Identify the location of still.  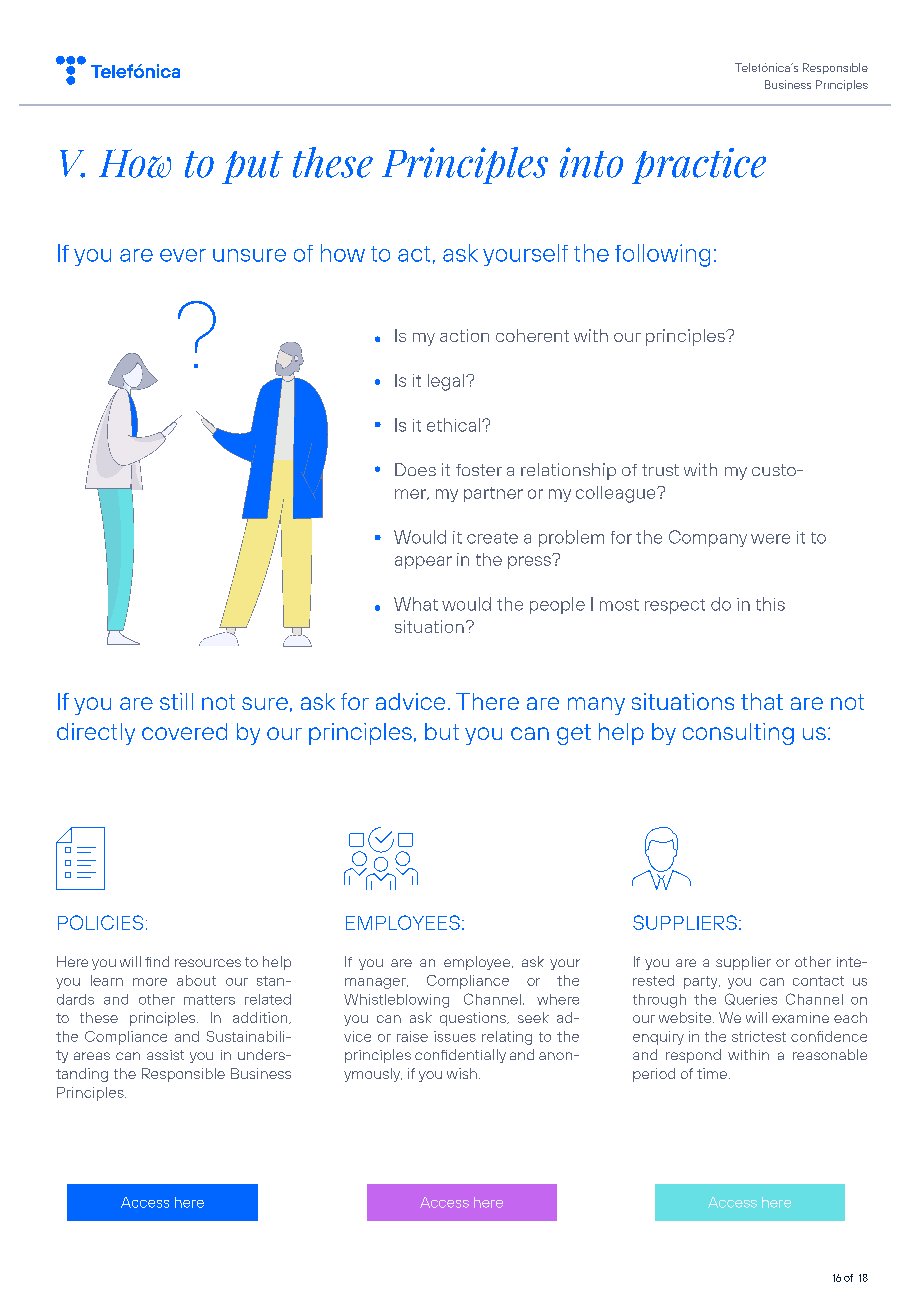
(176, 701).
